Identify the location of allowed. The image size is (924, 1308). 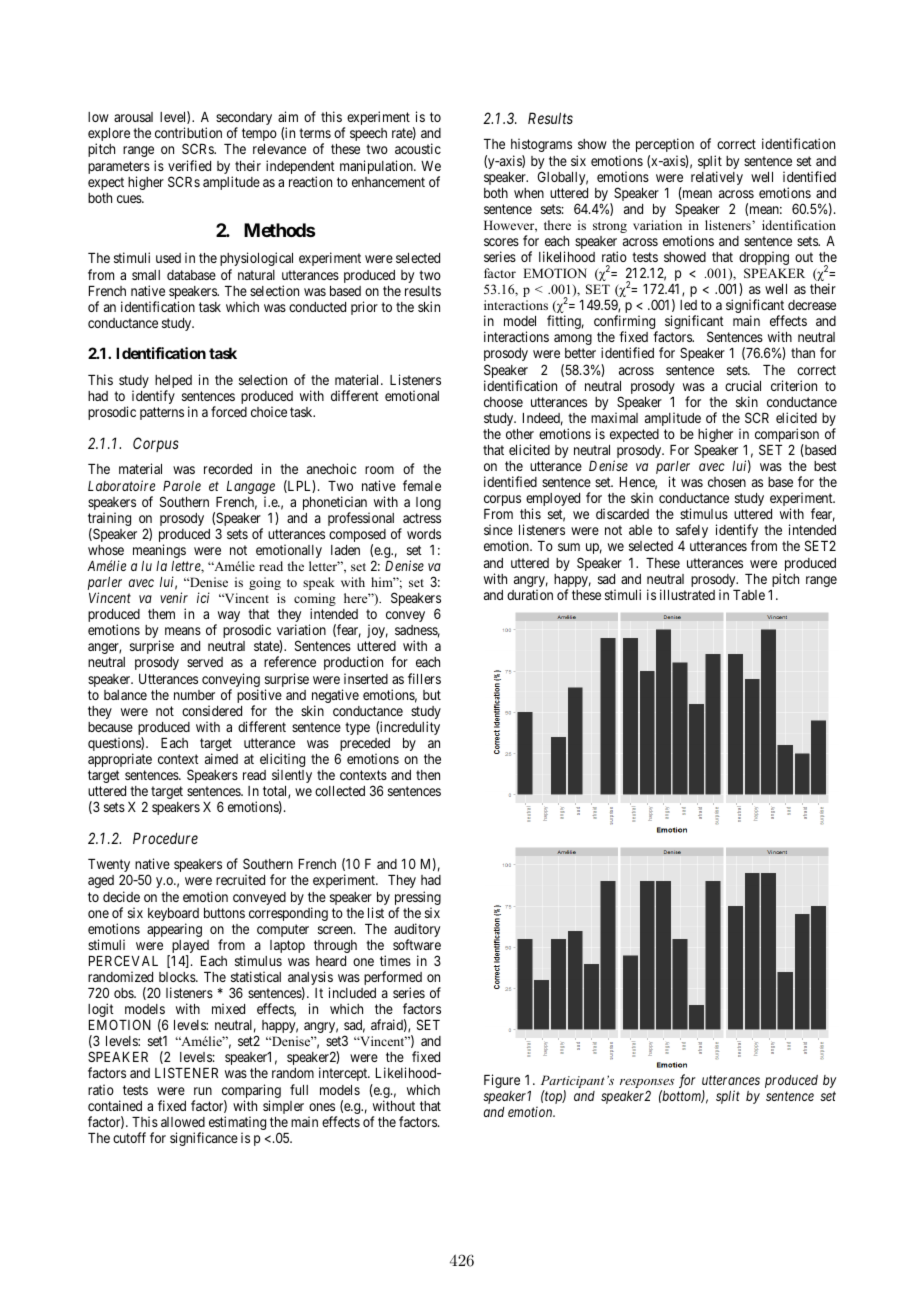
(183, 1122).
